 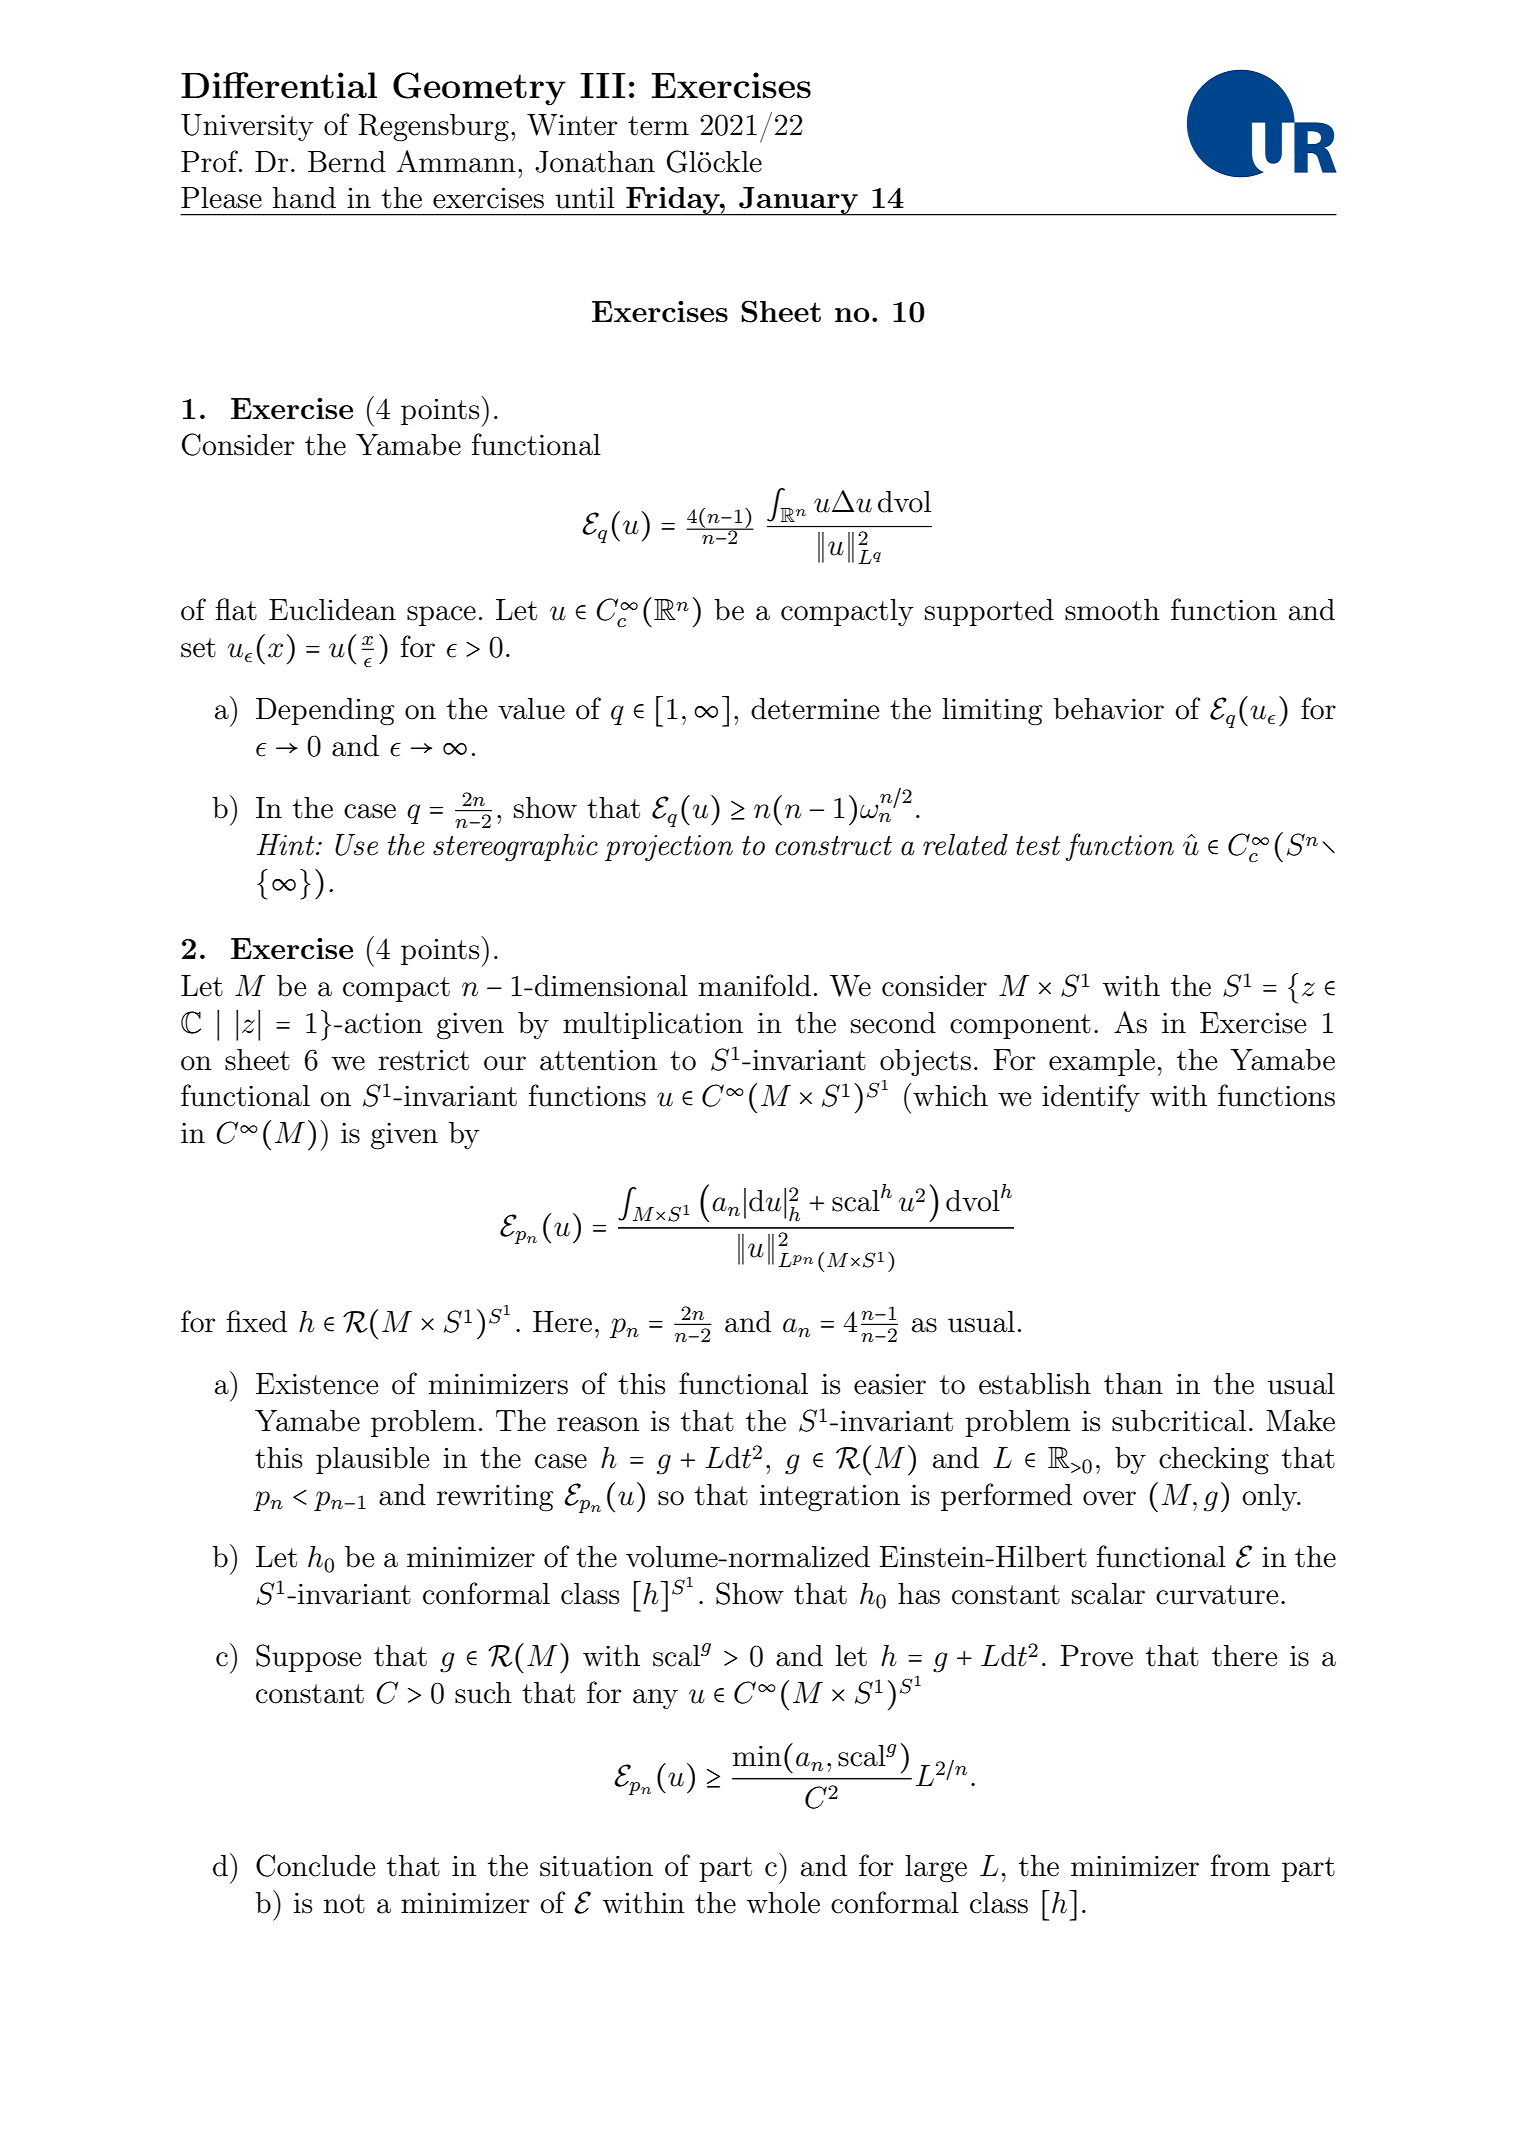 I want to click on restrict, so click(x=423, y=1060).
